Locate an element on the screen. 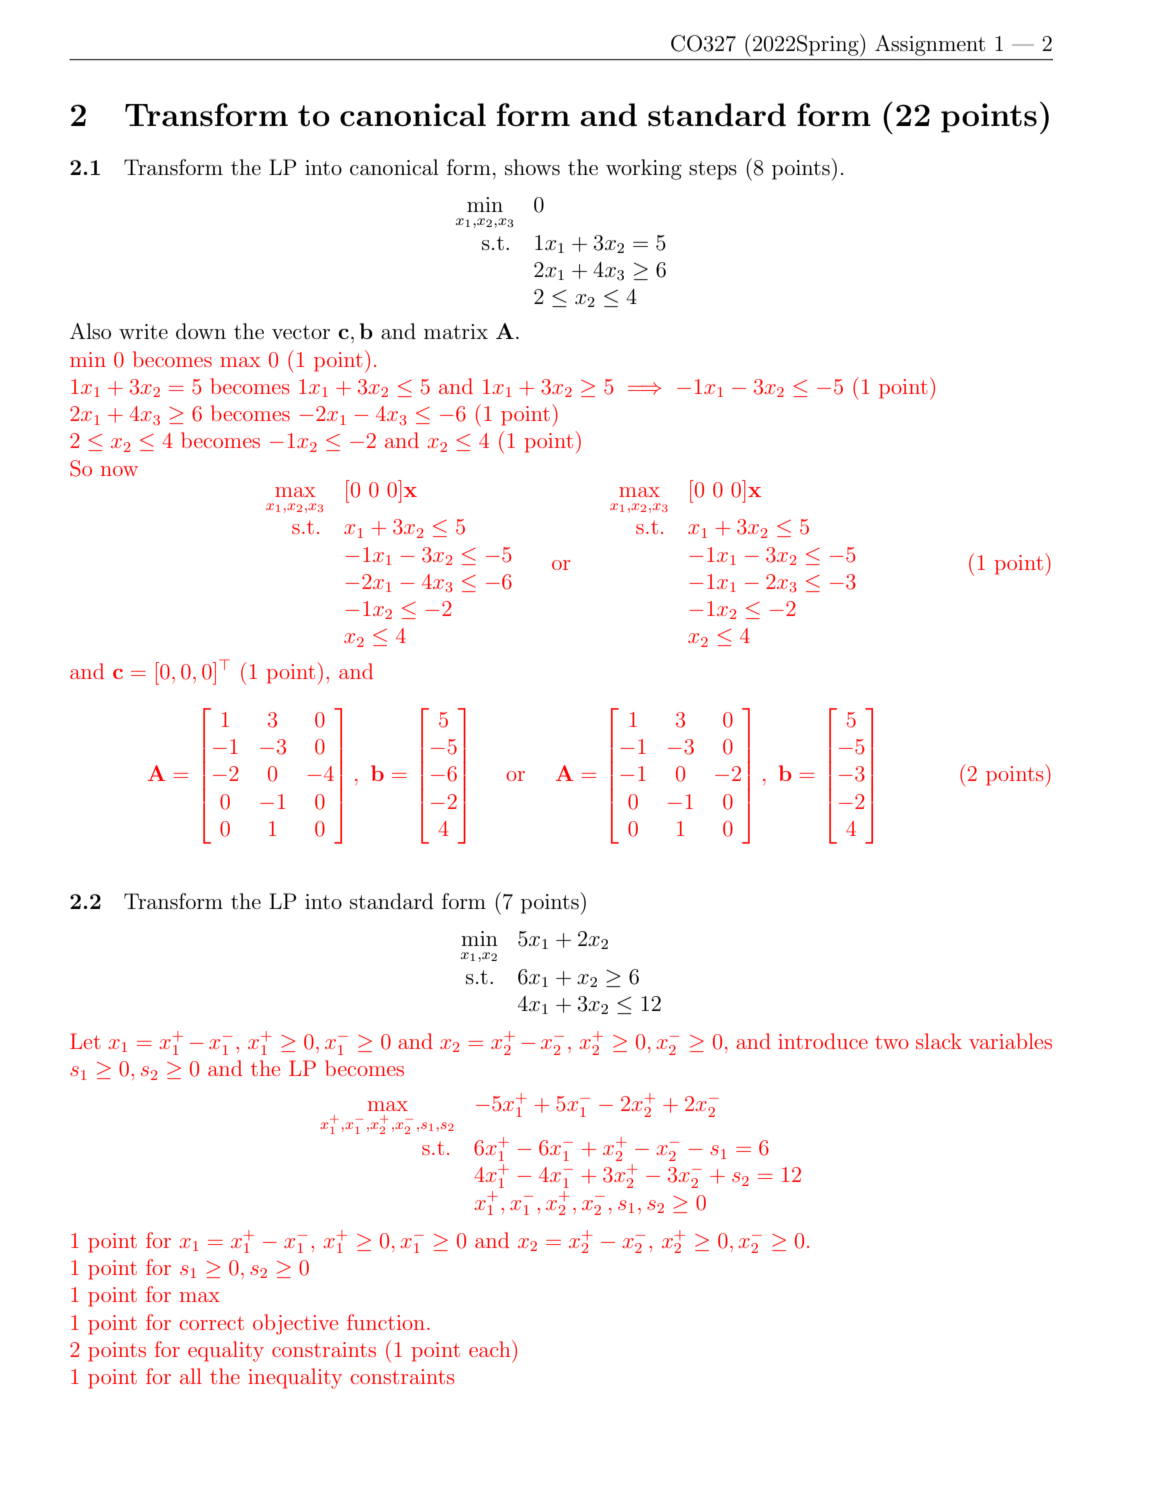  correct is located at coordinates (212, 1323).
